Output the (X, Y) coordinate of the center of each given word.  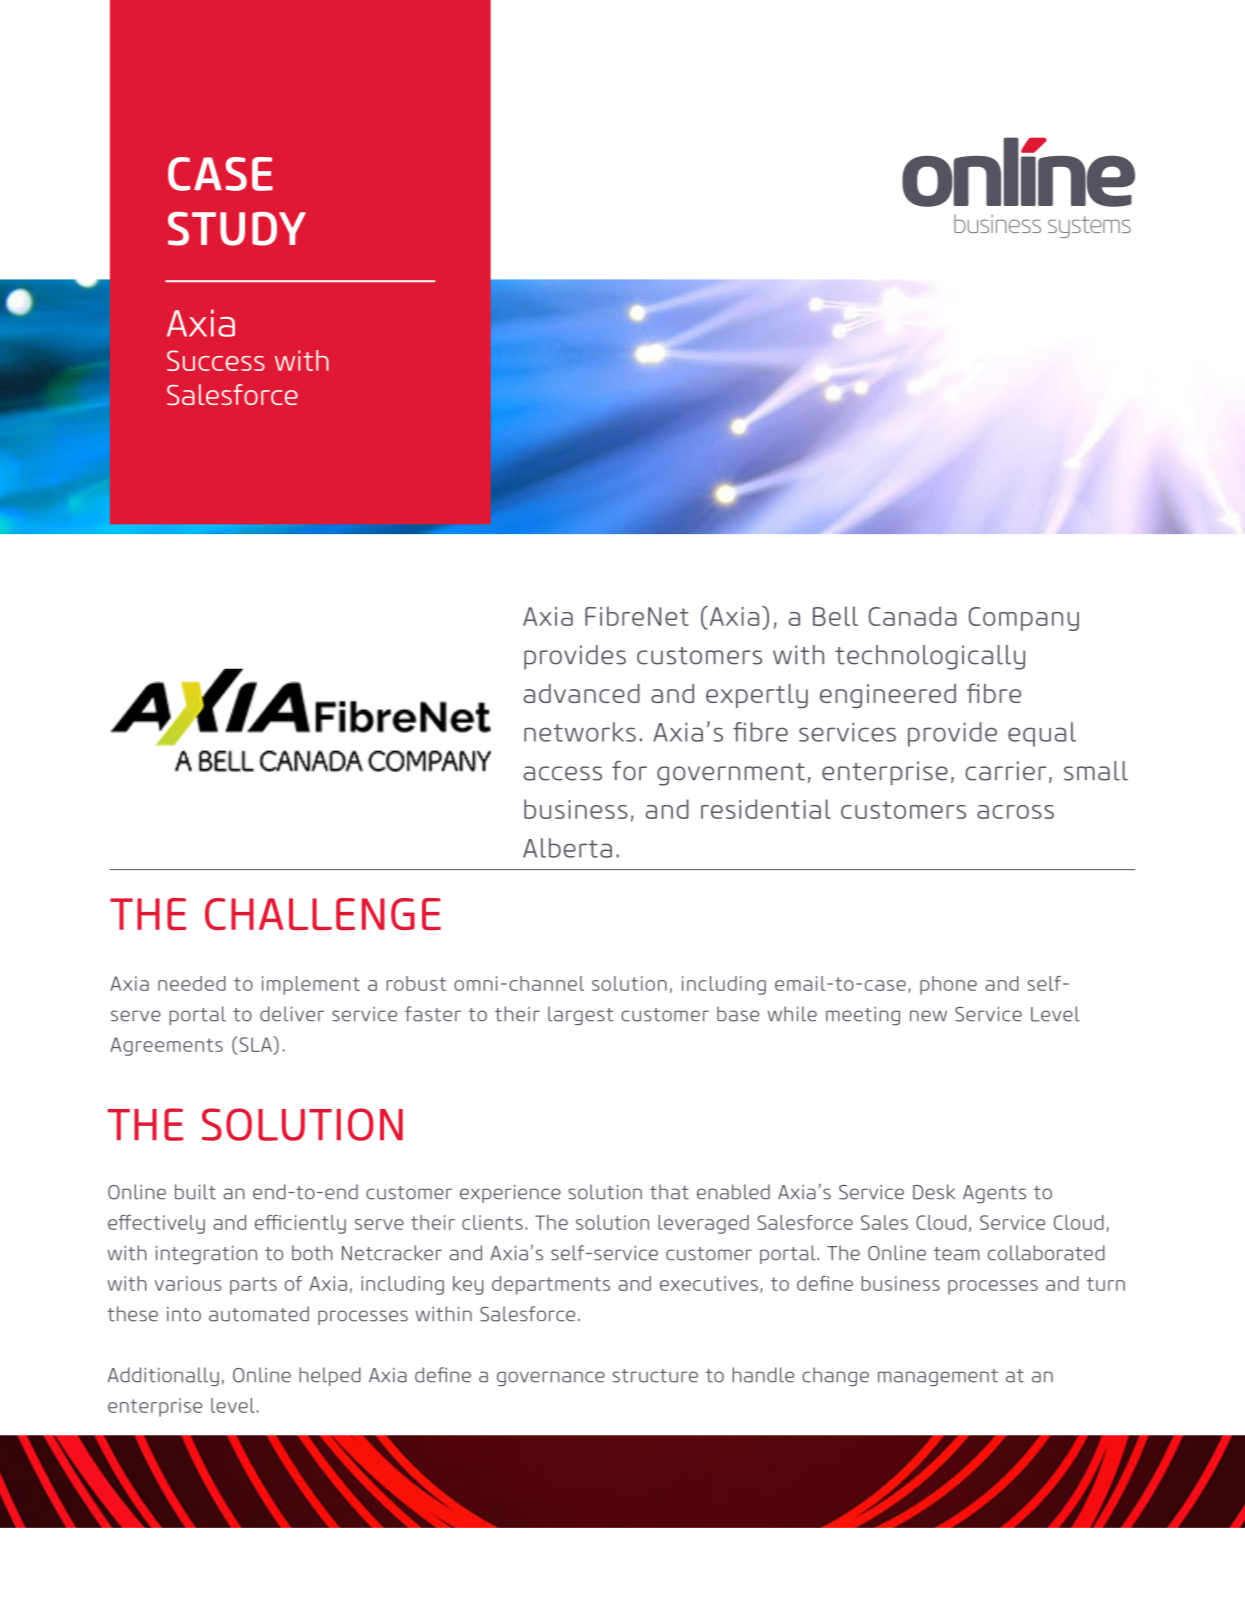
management (938, 1378)
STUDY (237, 229)
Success (216, 360)
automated (259, 1314)
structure (655, 1376)
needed (192, 983)
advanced (582, 693)
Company (1023, 619)
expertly (757, 695)
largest (580, 1015)
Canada (912, 616)
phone (948, 985)
